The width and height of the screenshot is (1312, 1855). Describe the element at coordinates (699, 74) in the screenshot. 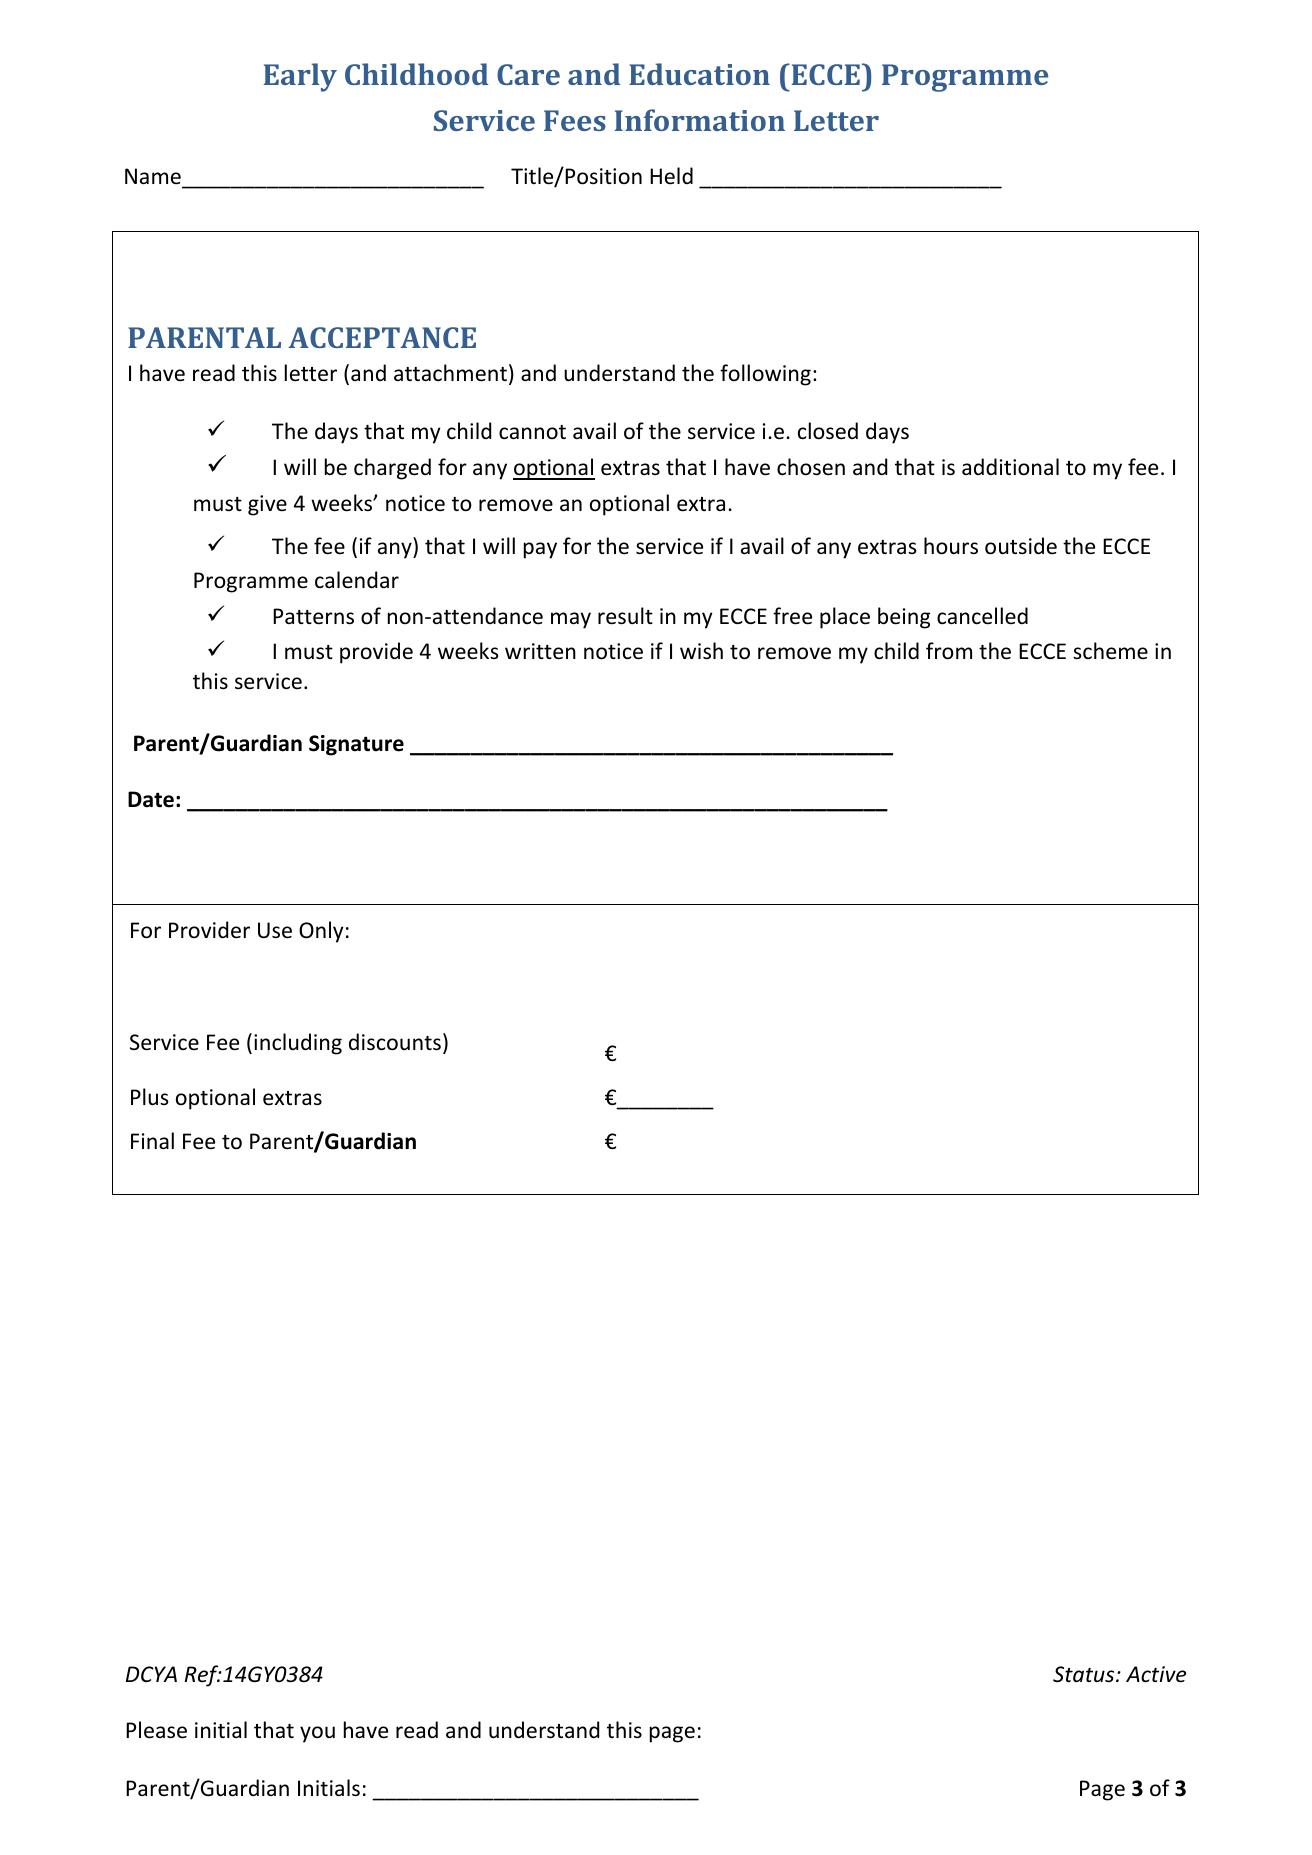

I see `Education` at that location.
